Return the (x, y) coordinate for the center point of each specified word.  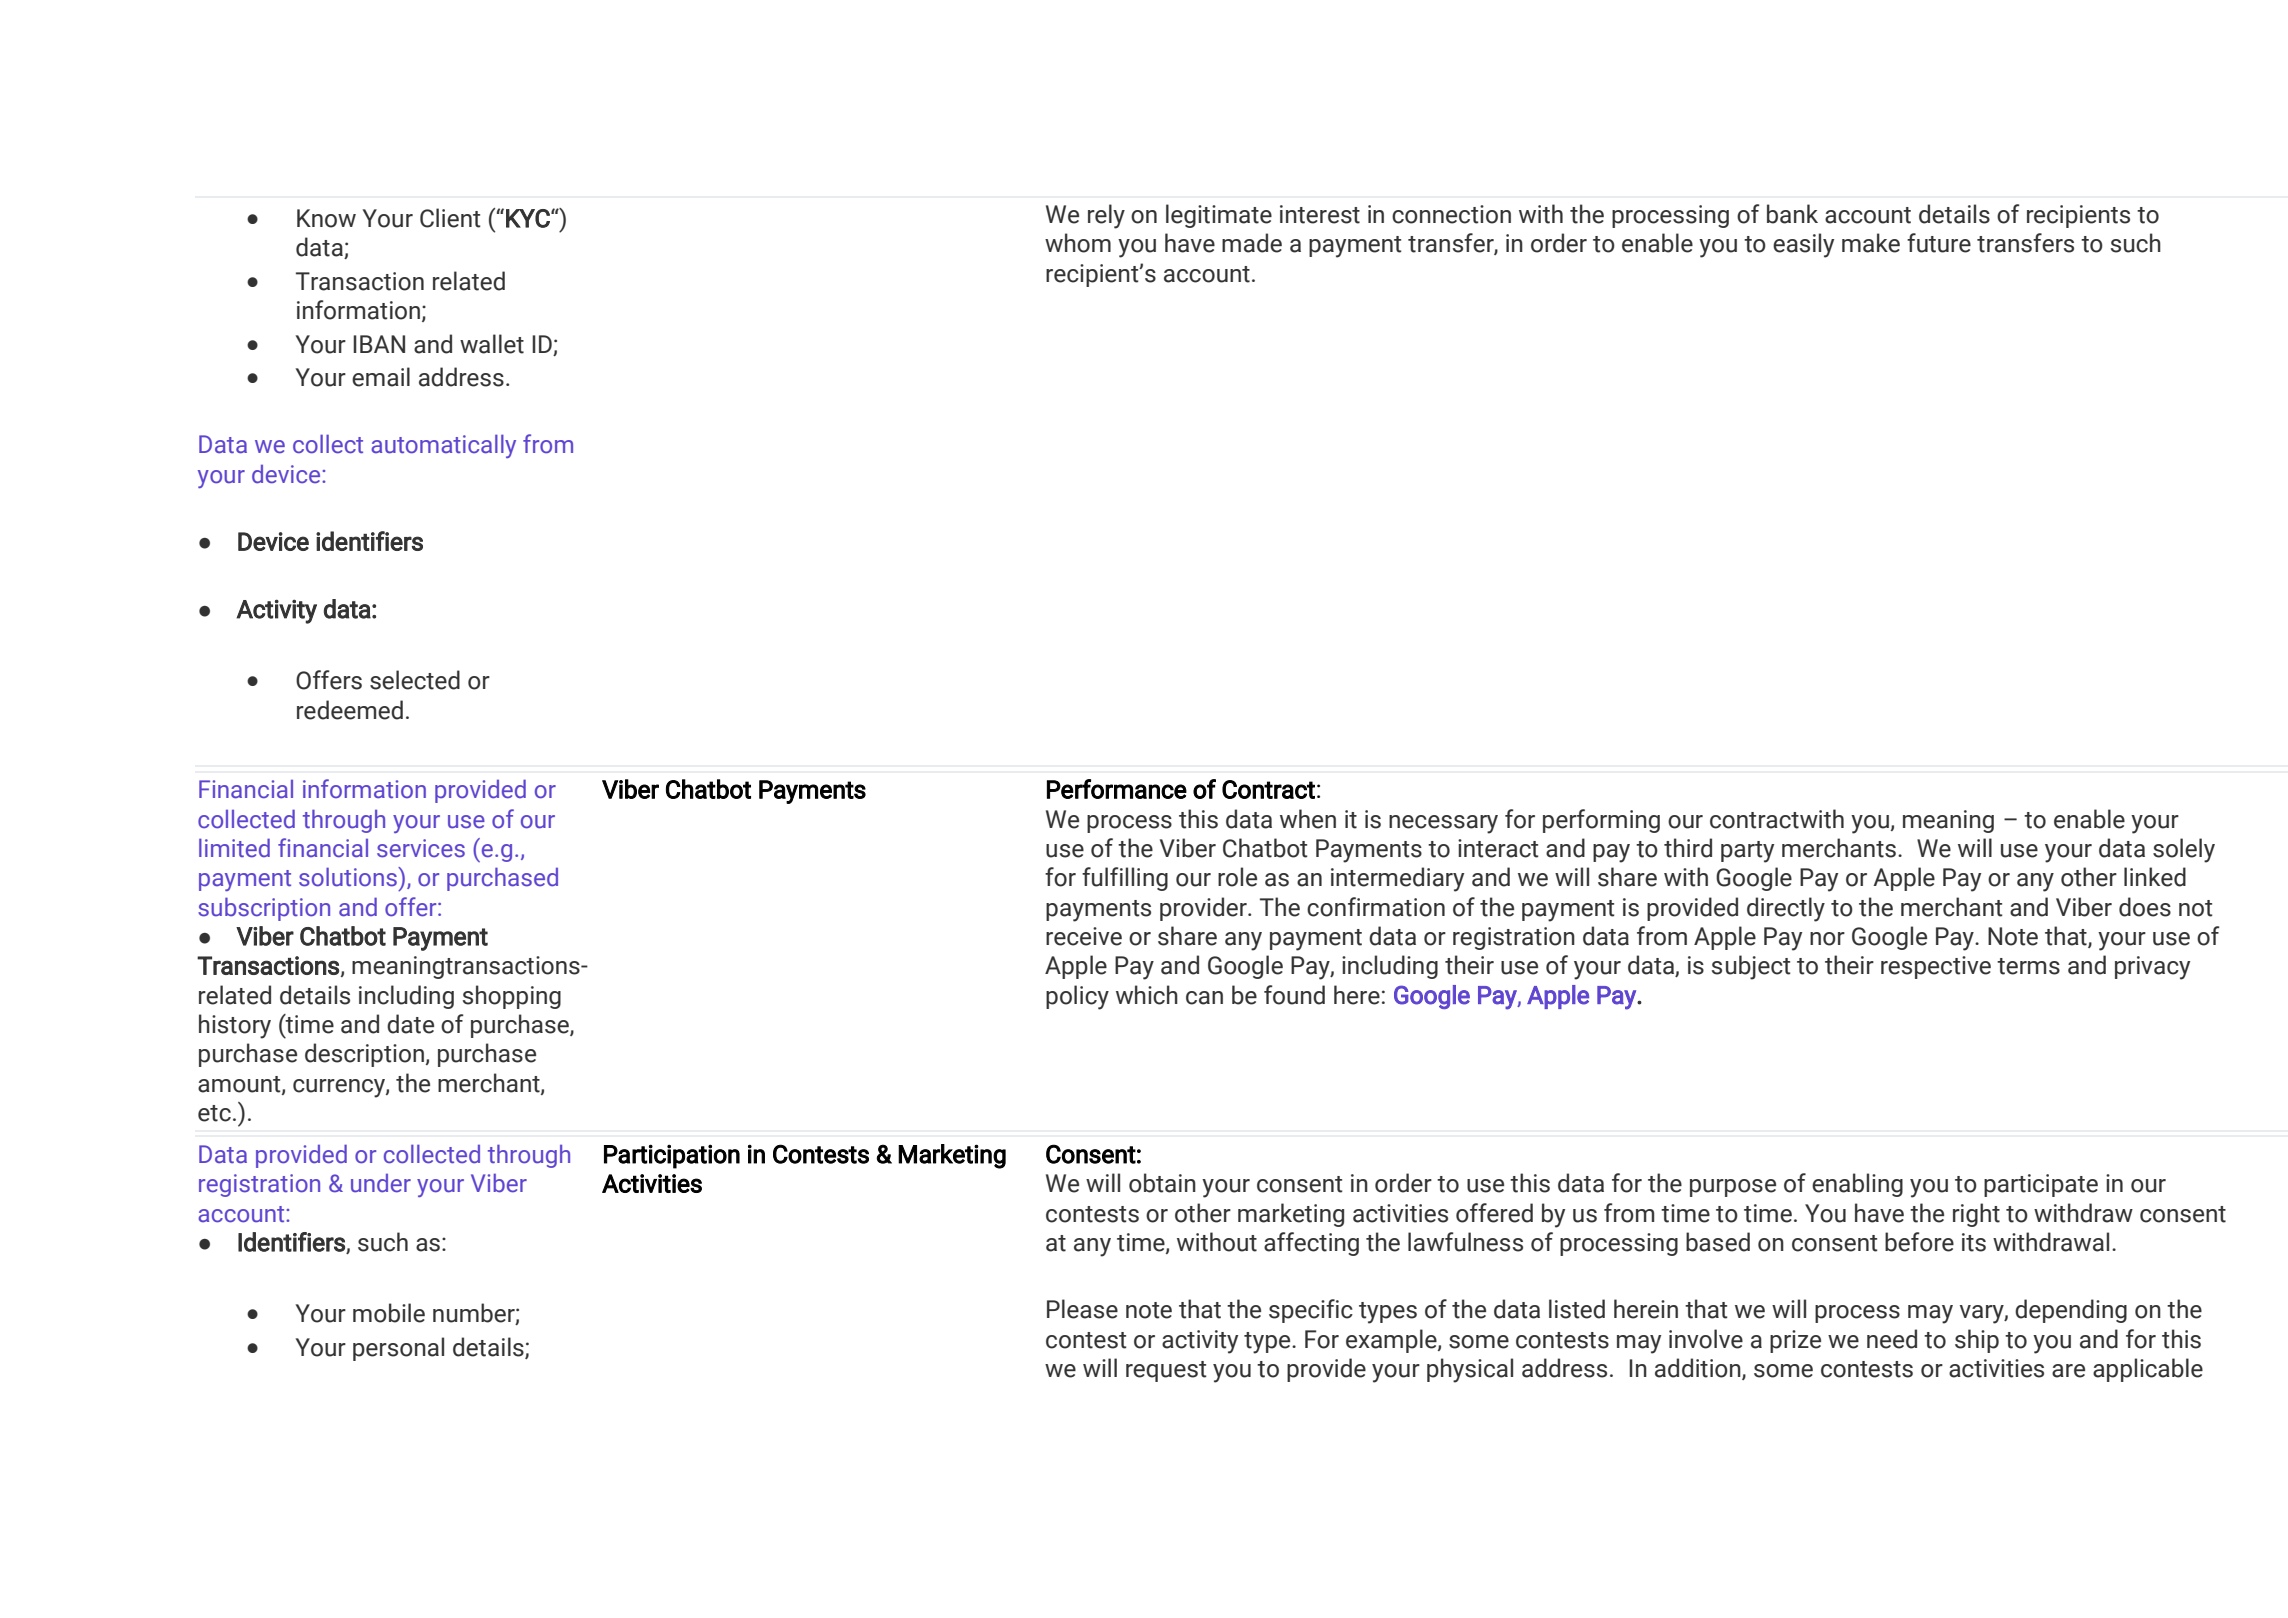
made (1252, 243)
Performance (1117, 789)
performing (1601, 821)
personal (398, 1349)
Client (450, 218)
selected (415, 680)
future (1939, 243)
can (1204, 998)
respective (1936, 967)
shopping (512, 997)
